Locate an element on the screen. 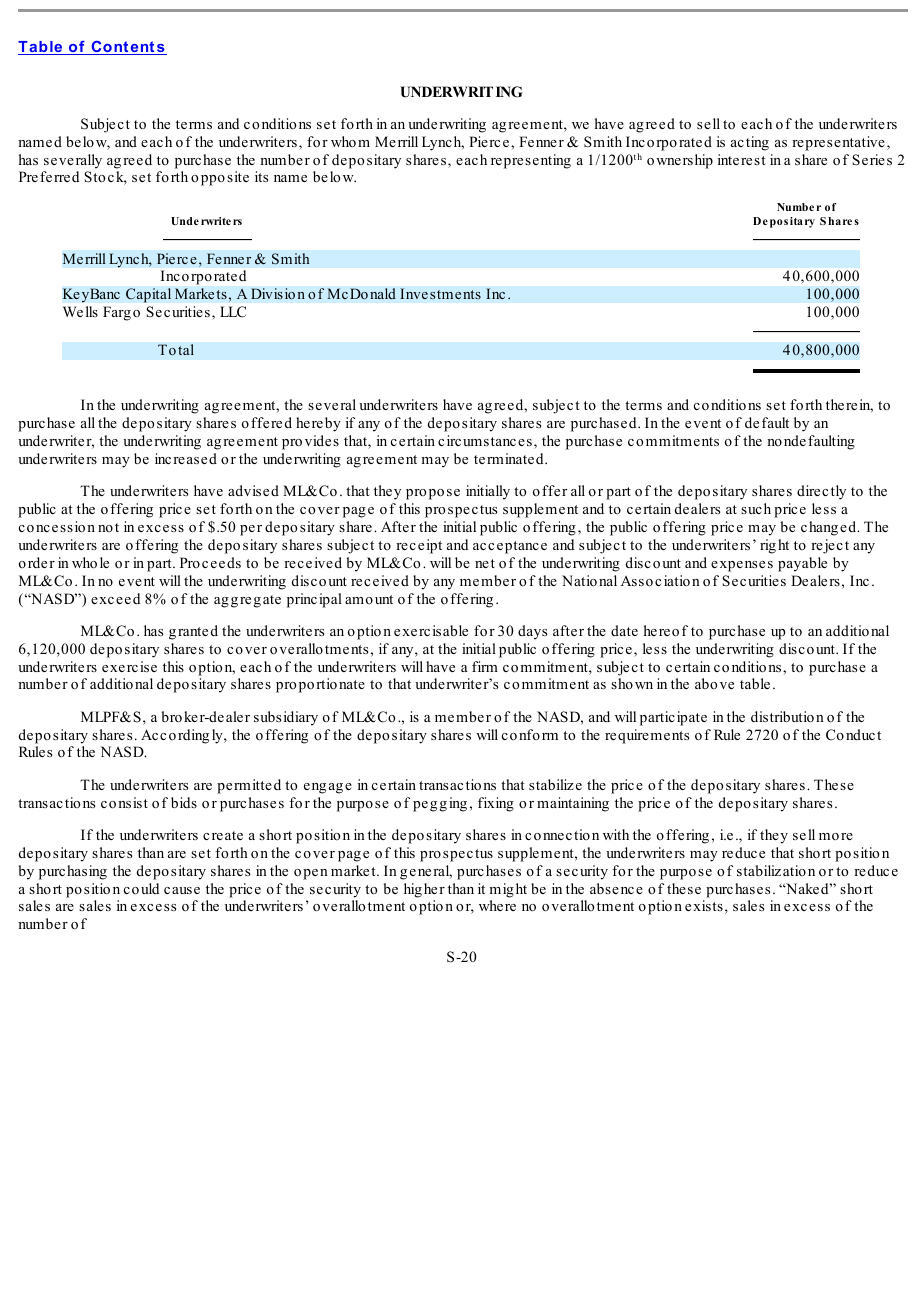 This screenshot has width=924, height=1308. such is located at coordinates (756, 508).
